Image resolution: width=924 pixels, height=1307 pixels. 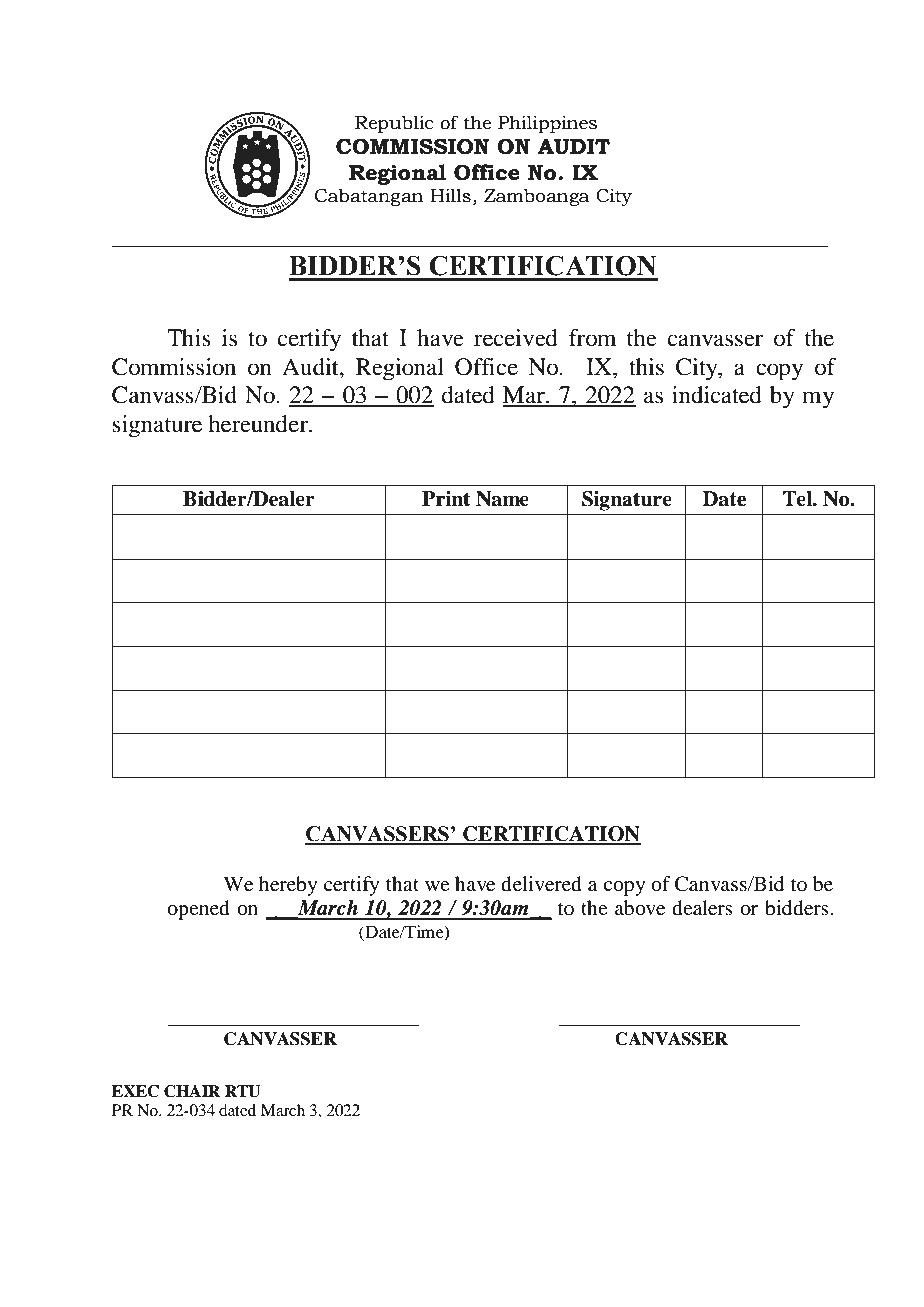 What do you see at coordinates (541, 884) in the document?
I see `delivered` at bounding box center [541, 884].
